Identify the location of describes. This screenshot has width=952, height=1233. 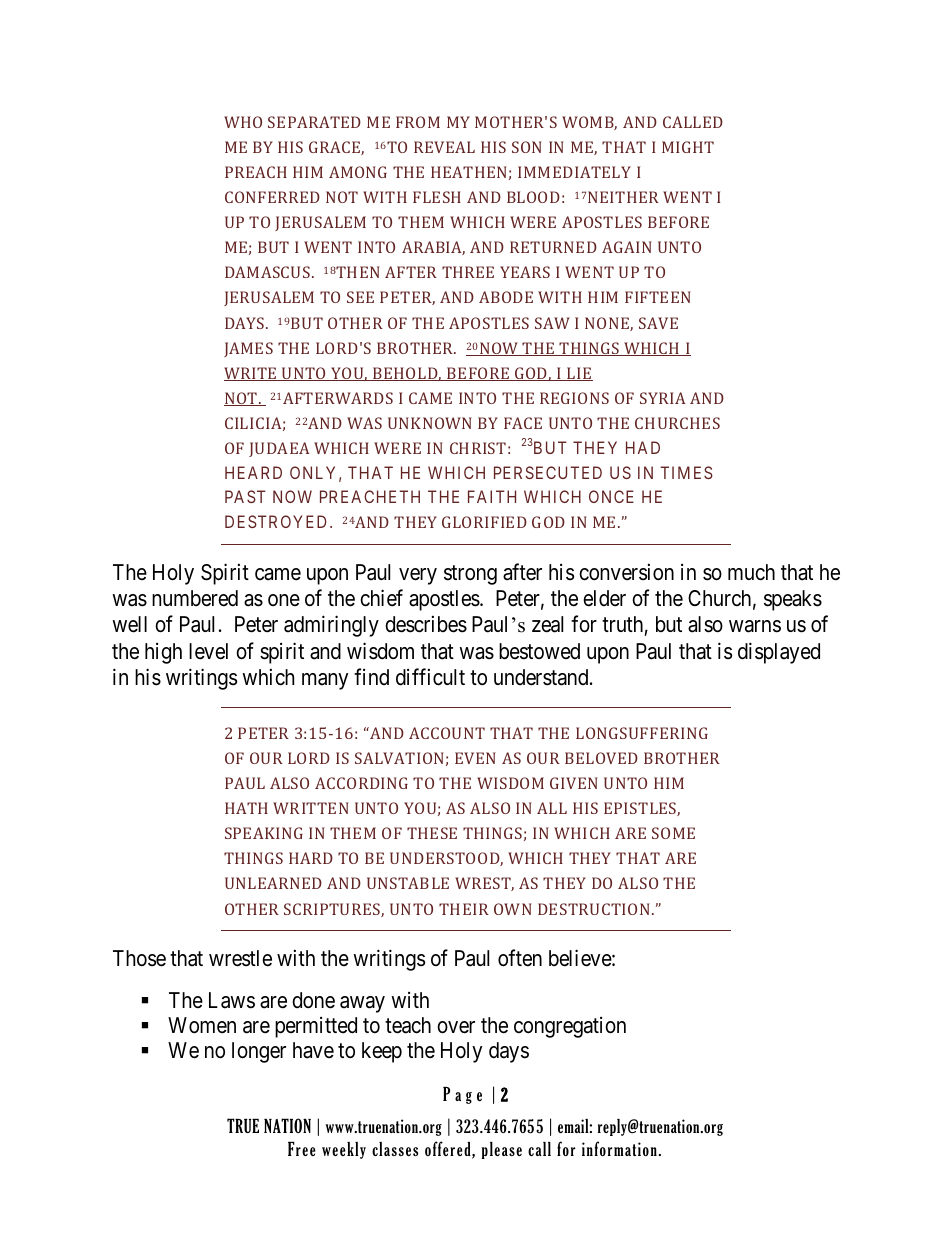
(426, 624).
